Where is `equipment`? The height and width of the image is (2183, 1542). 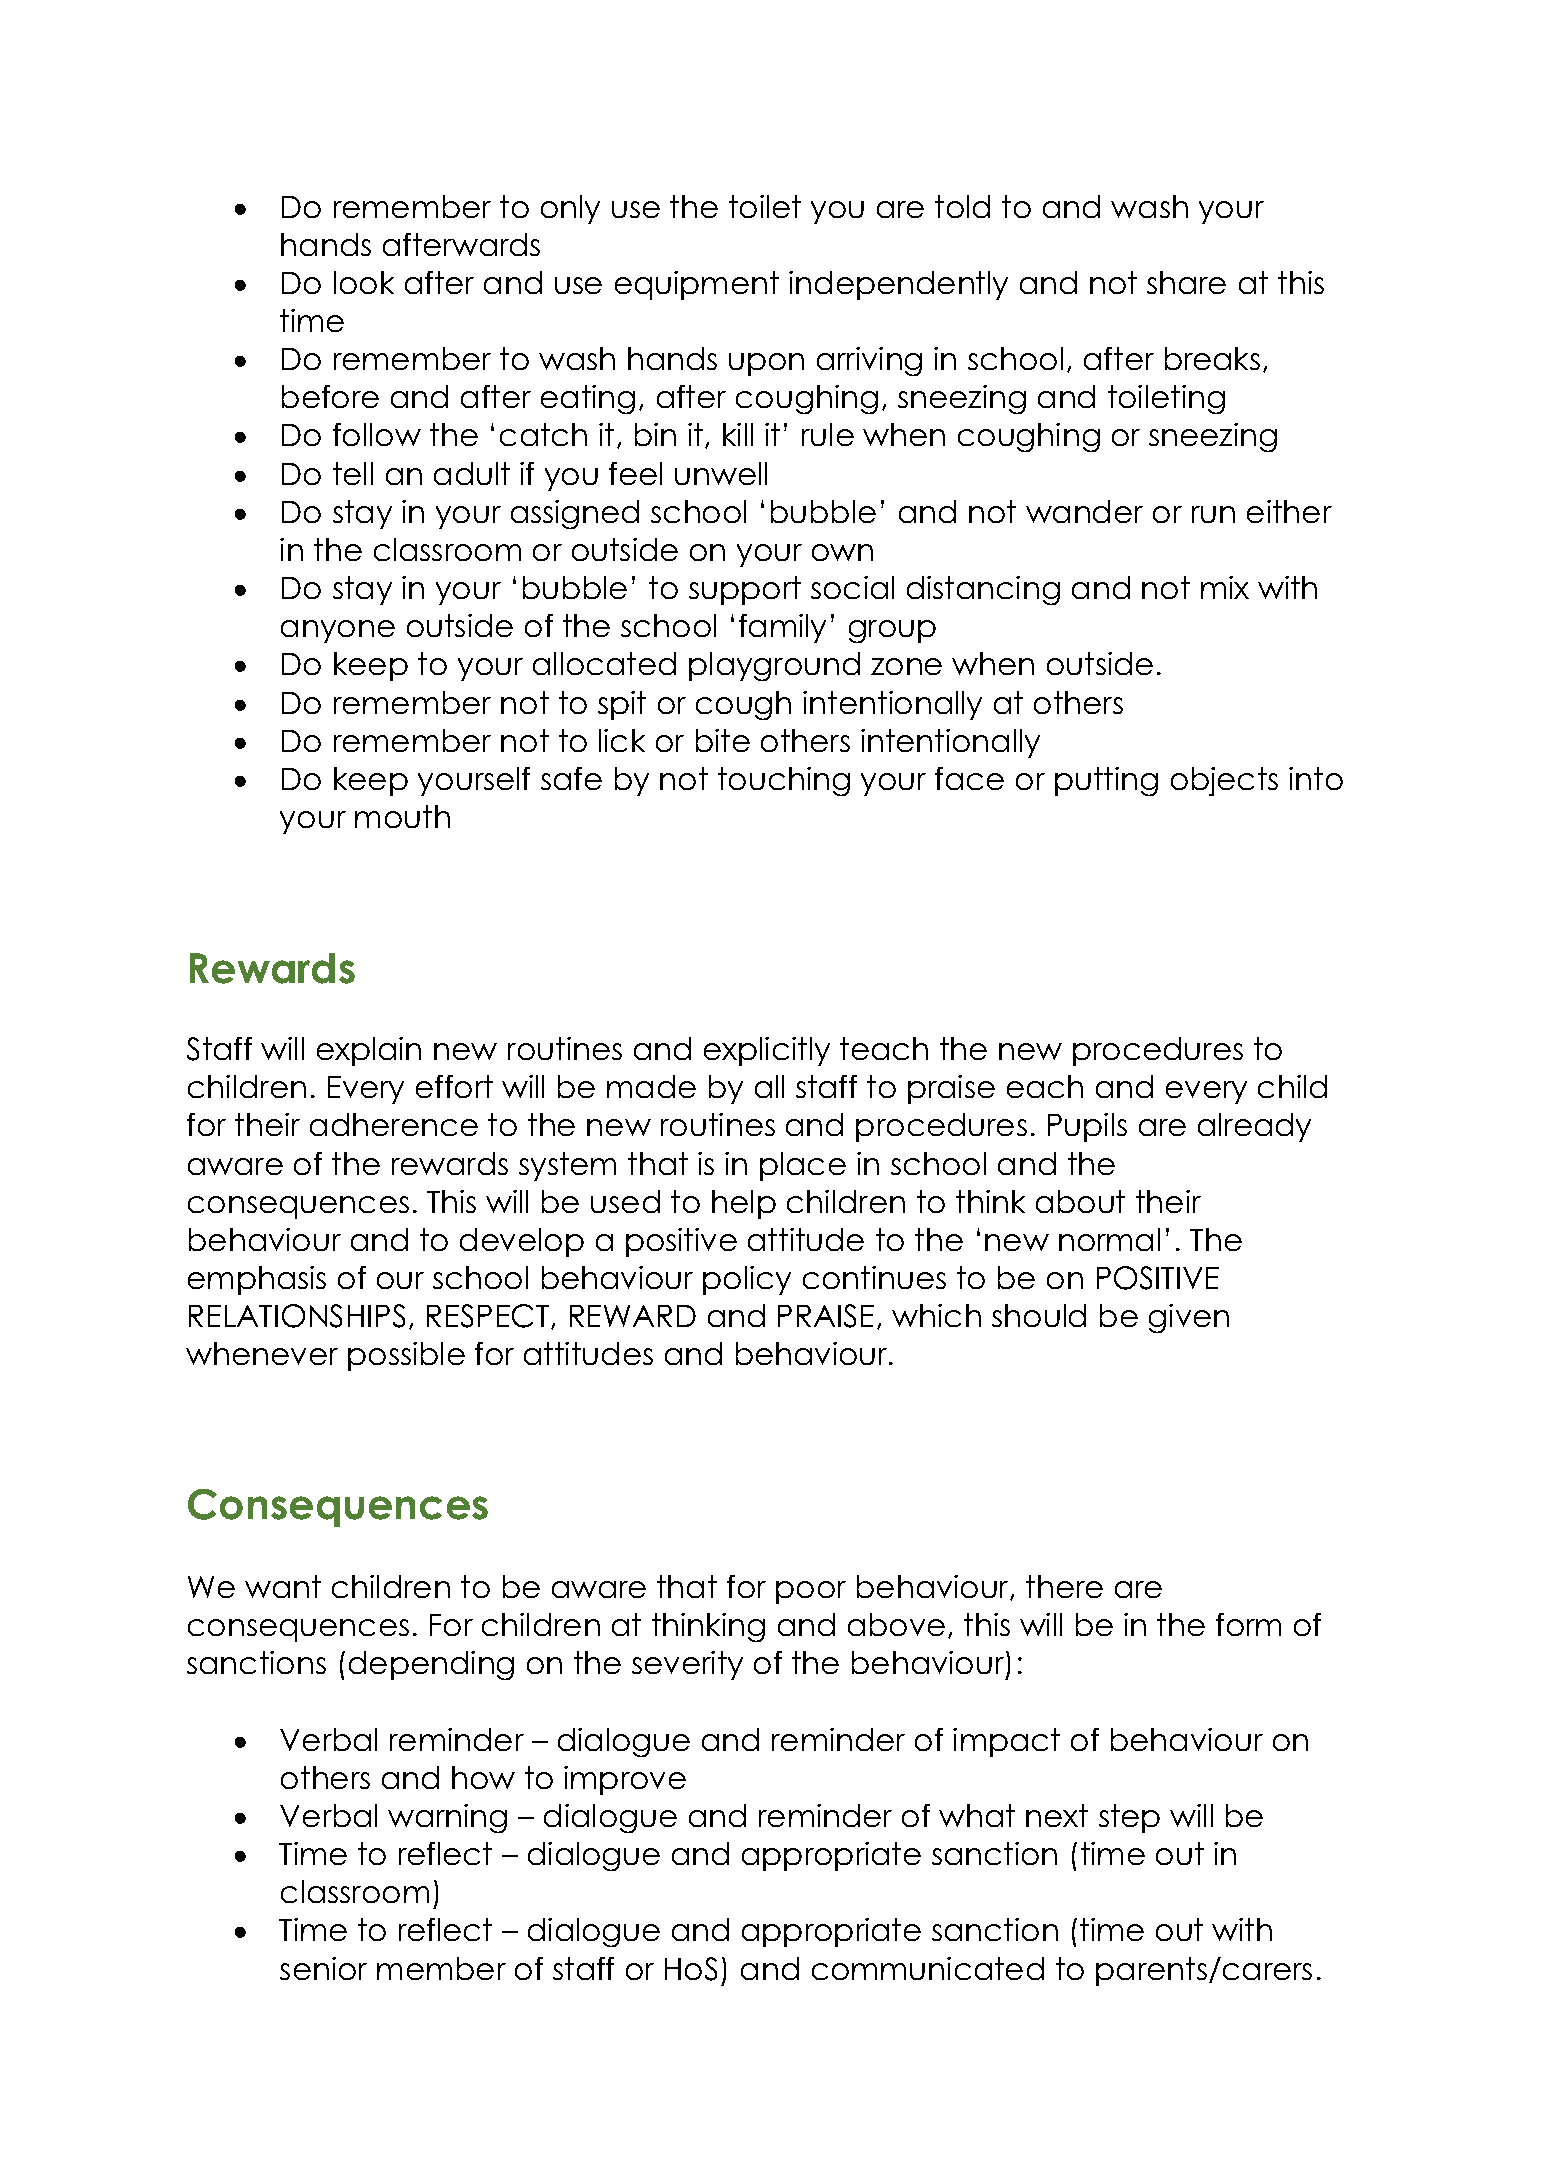 equipment is located at coordinates (697, 285).
